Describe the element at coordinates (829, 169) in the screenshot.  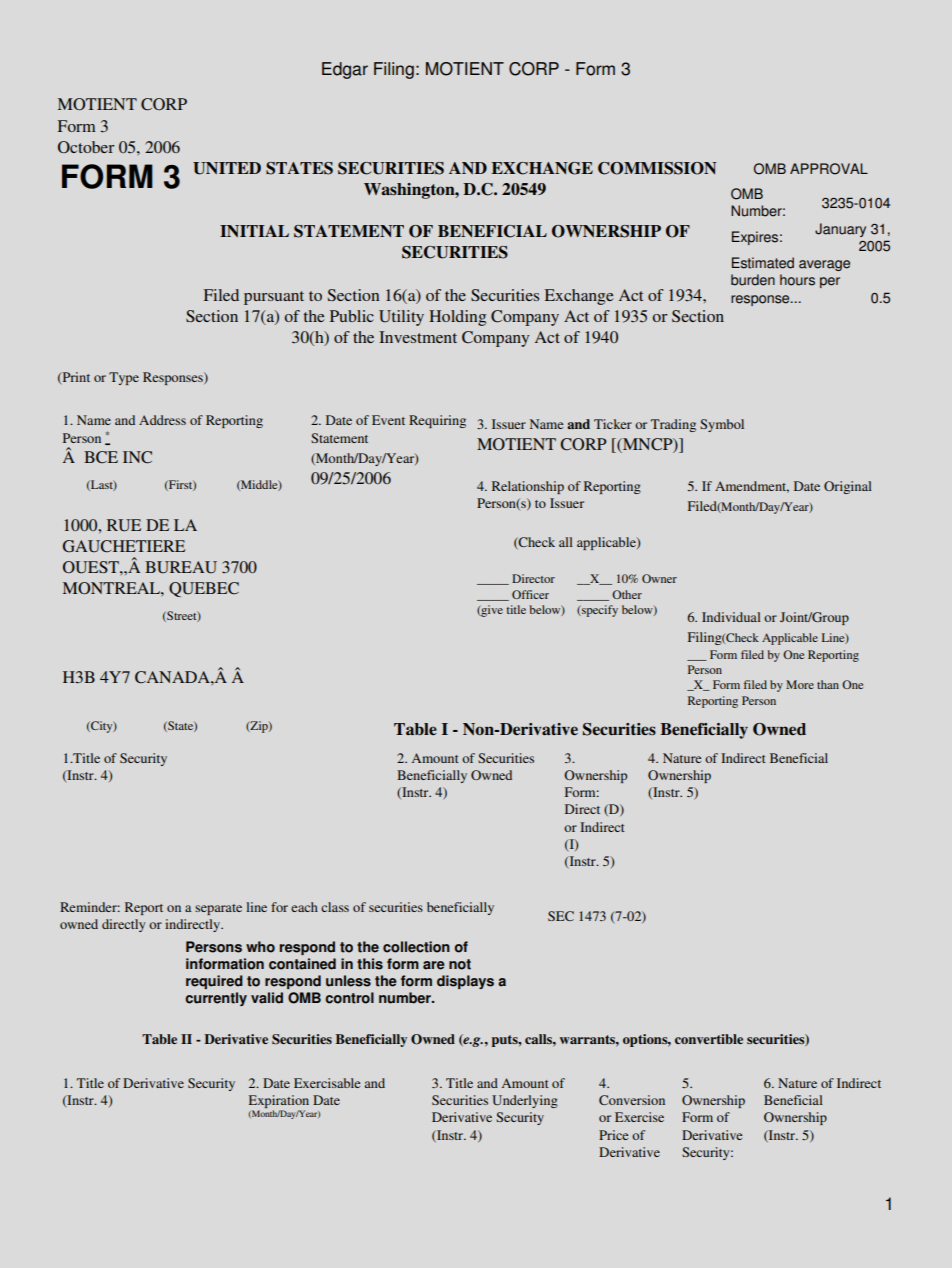
I see `APPROVAL` at that location.
